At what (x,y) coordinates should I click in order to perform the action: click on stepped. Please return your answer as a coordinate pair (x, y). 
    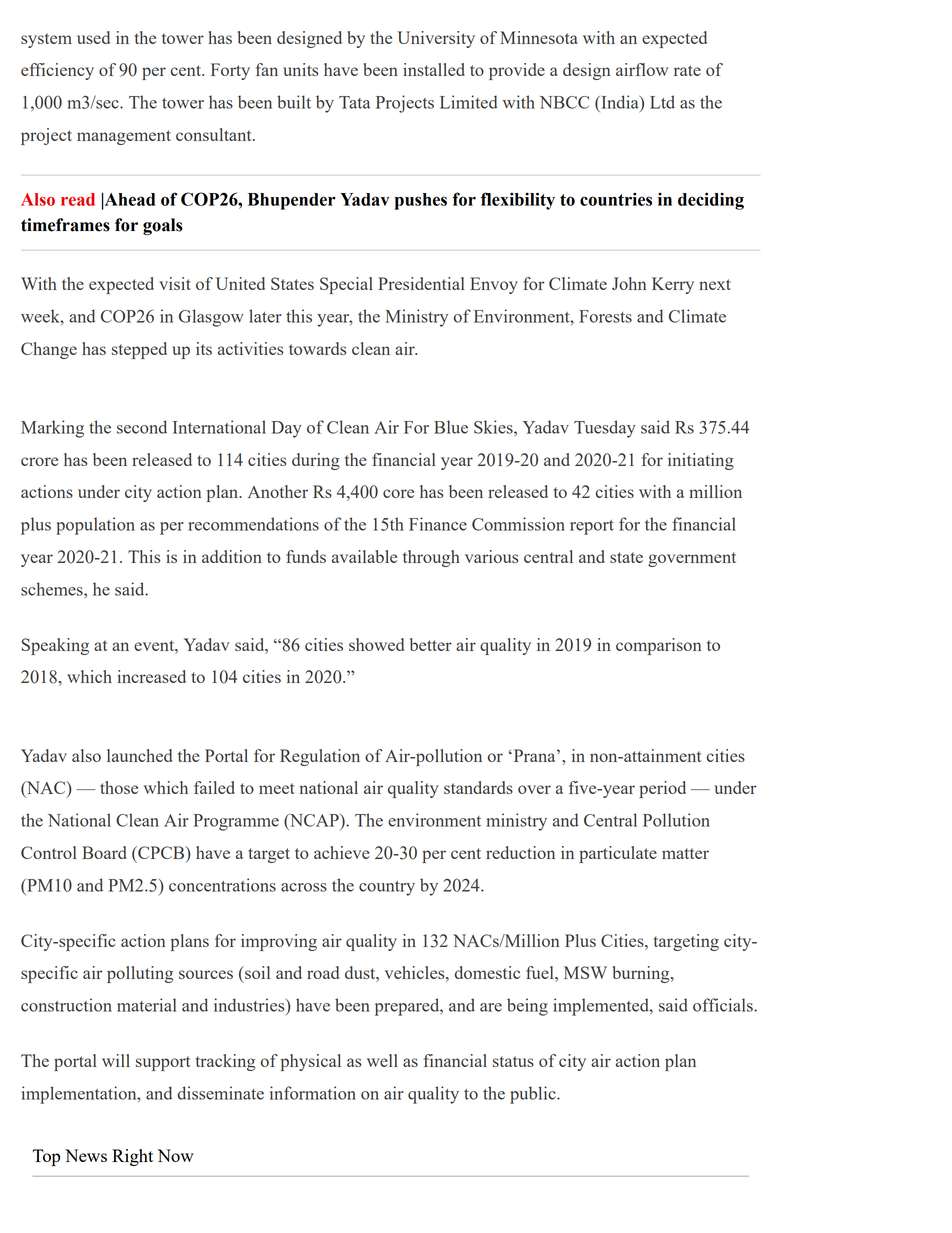
    Looking at the image, I should click on (139, 350).
